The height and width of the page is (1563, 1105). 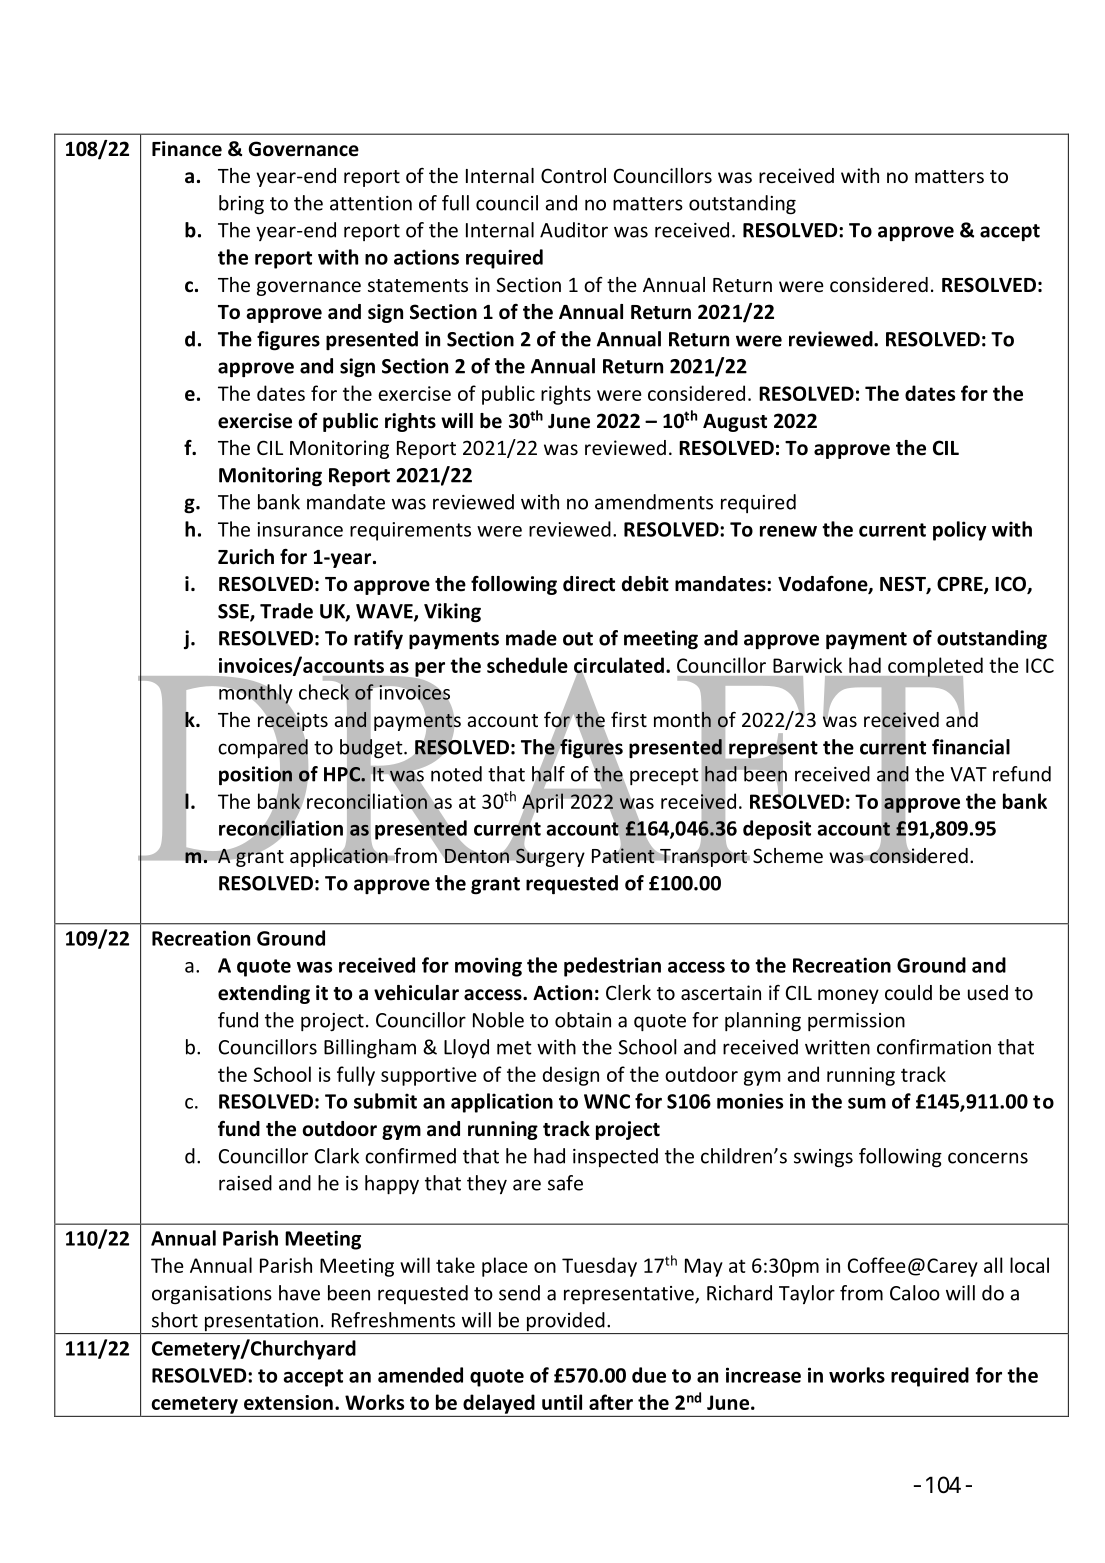 What do you see at coordinates (288, 1402) in the page?
I see `extension` at bounding box center [288, 1402].
